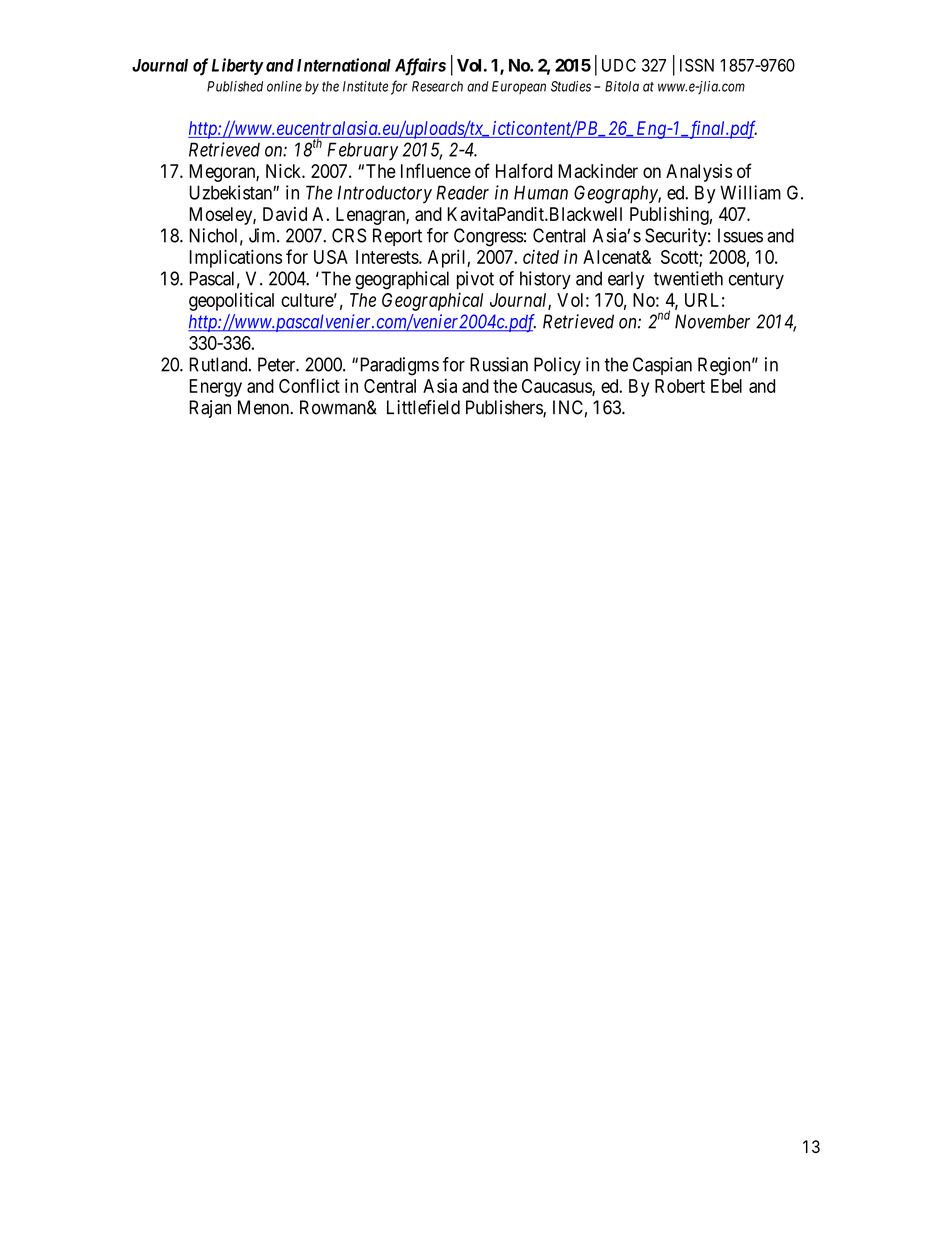 This screenshot has height=1233, width=952. I want to click on online, so click(284, 86).
